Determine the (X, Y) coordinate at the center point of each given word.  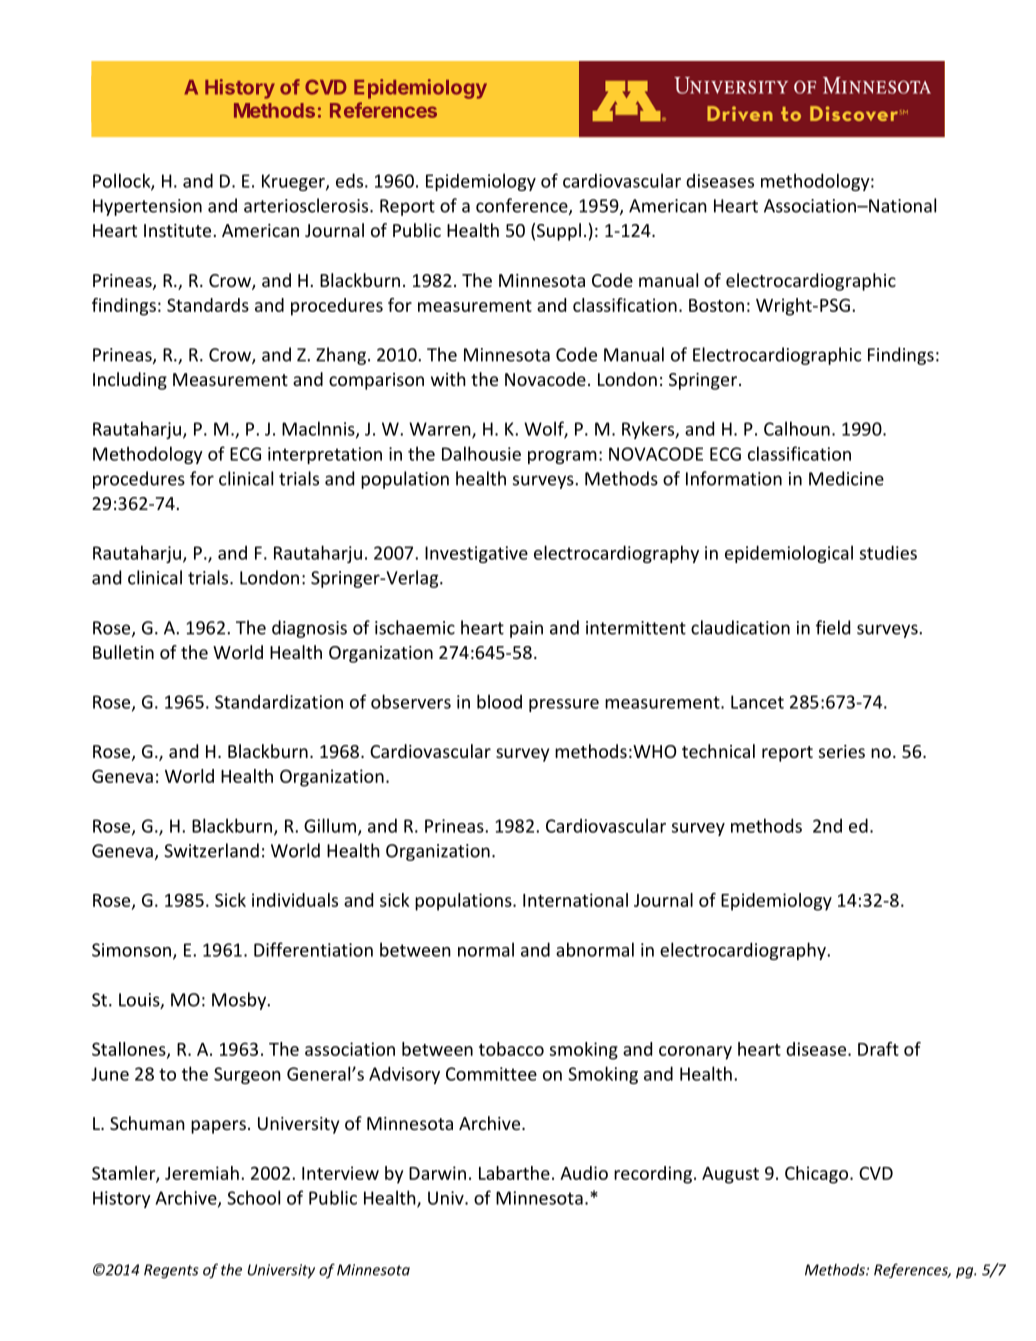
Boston (716, 305)
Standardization (279, 701)
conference (523, 206)
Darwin (437, 1173)
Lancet (757, 702)
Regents (171, 1271)
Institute (177, 230)
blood (499, 701)
